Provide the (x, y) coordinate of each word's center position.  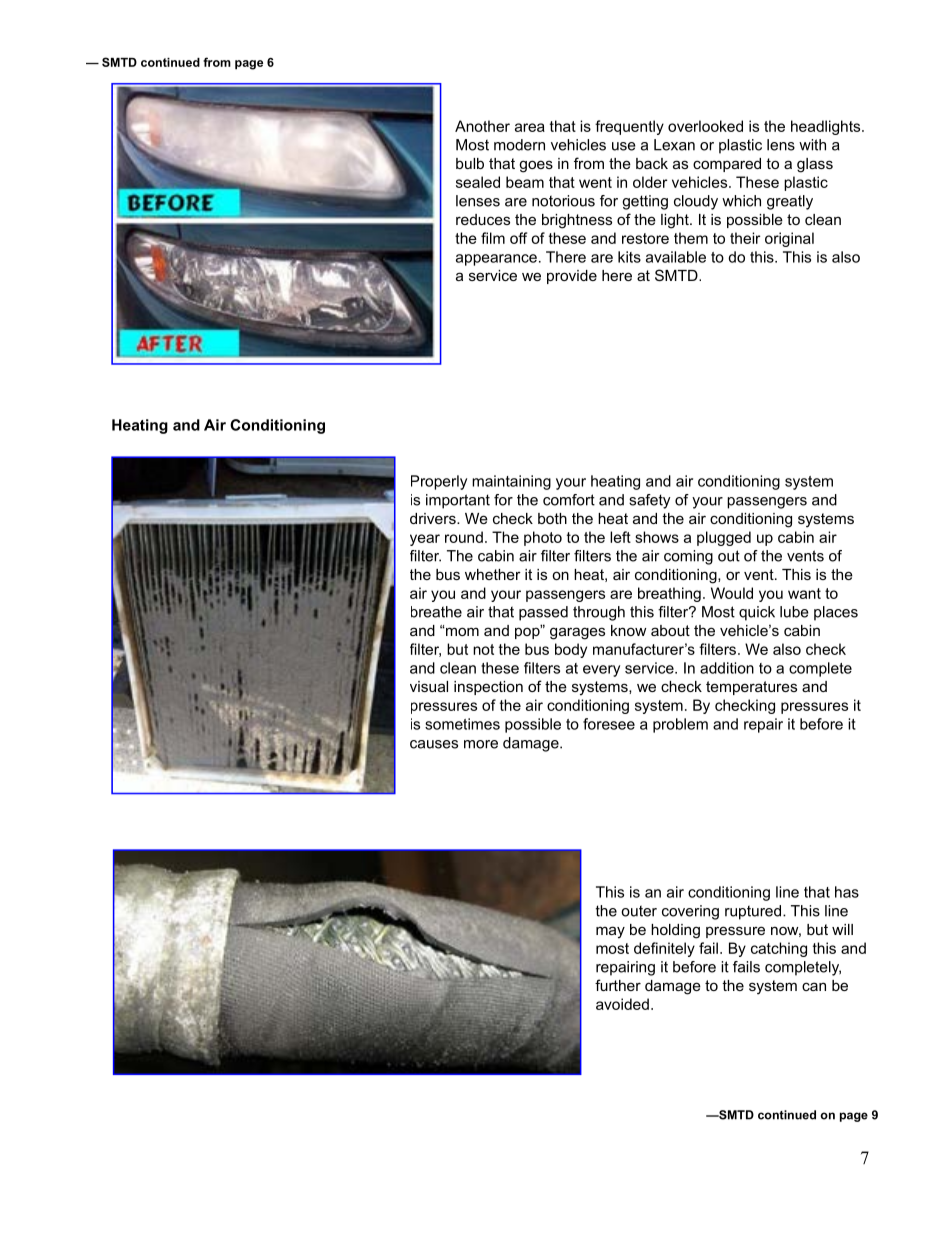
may (610, 932)
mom (461, 631)
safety (650, 501)
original (789, 239)
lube (794, 612)
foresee (609, 724)
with (812, 145)
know (628, 630)
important (458, 501)
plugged (724, 538)
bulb (470, 163)
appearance (496, 260)
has (847, 892)
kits (629, 257)
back (652, 163)
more (481, 744)
